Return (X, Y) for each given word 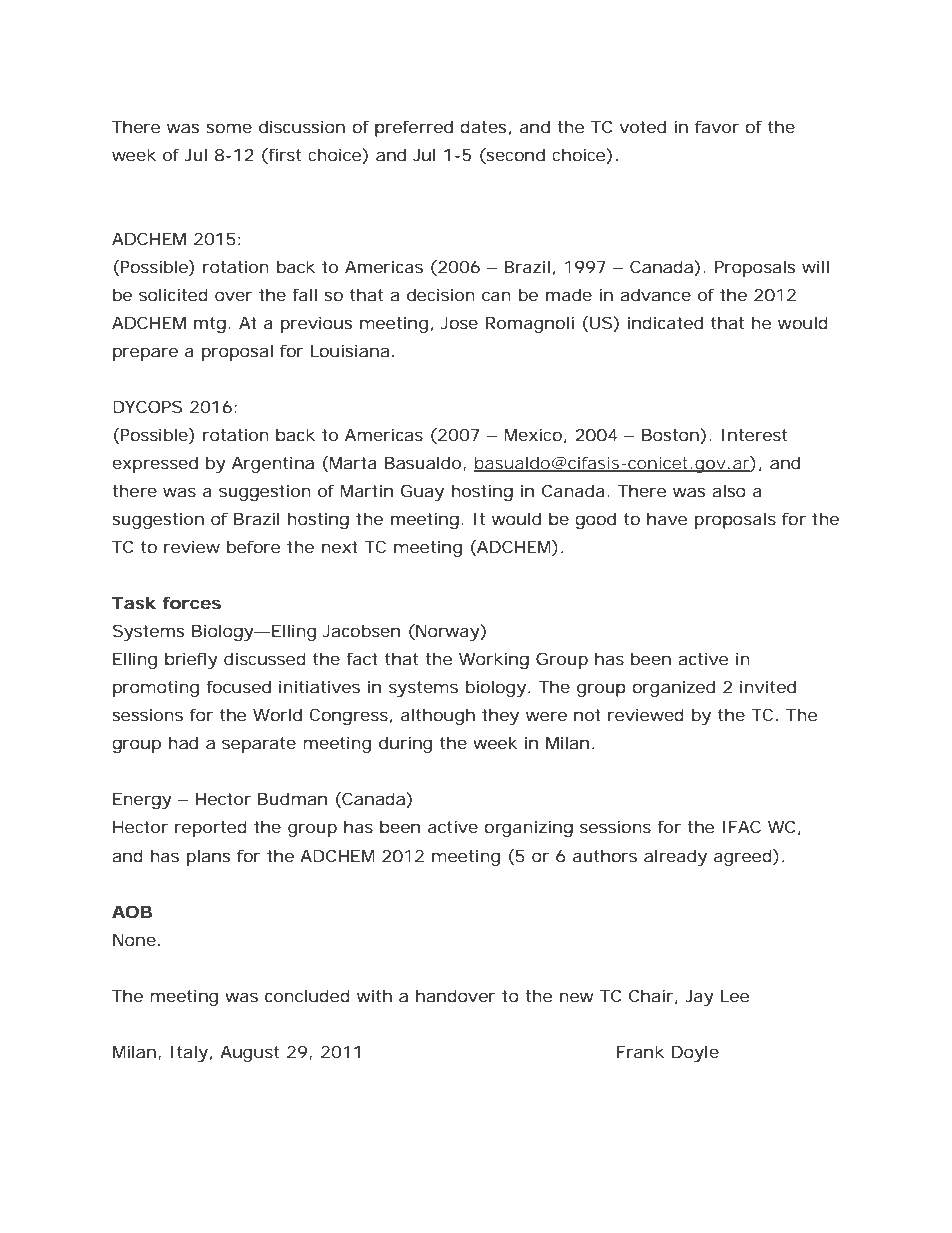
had (183, 742)
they (500, 716)
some (229, 128)
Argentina (273, 464)
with (374, 995)
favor (717, 126)
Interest (754, 435)
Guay (422, 492)
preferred (414, 128)
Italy (189, 1053)
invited (768, 686)
